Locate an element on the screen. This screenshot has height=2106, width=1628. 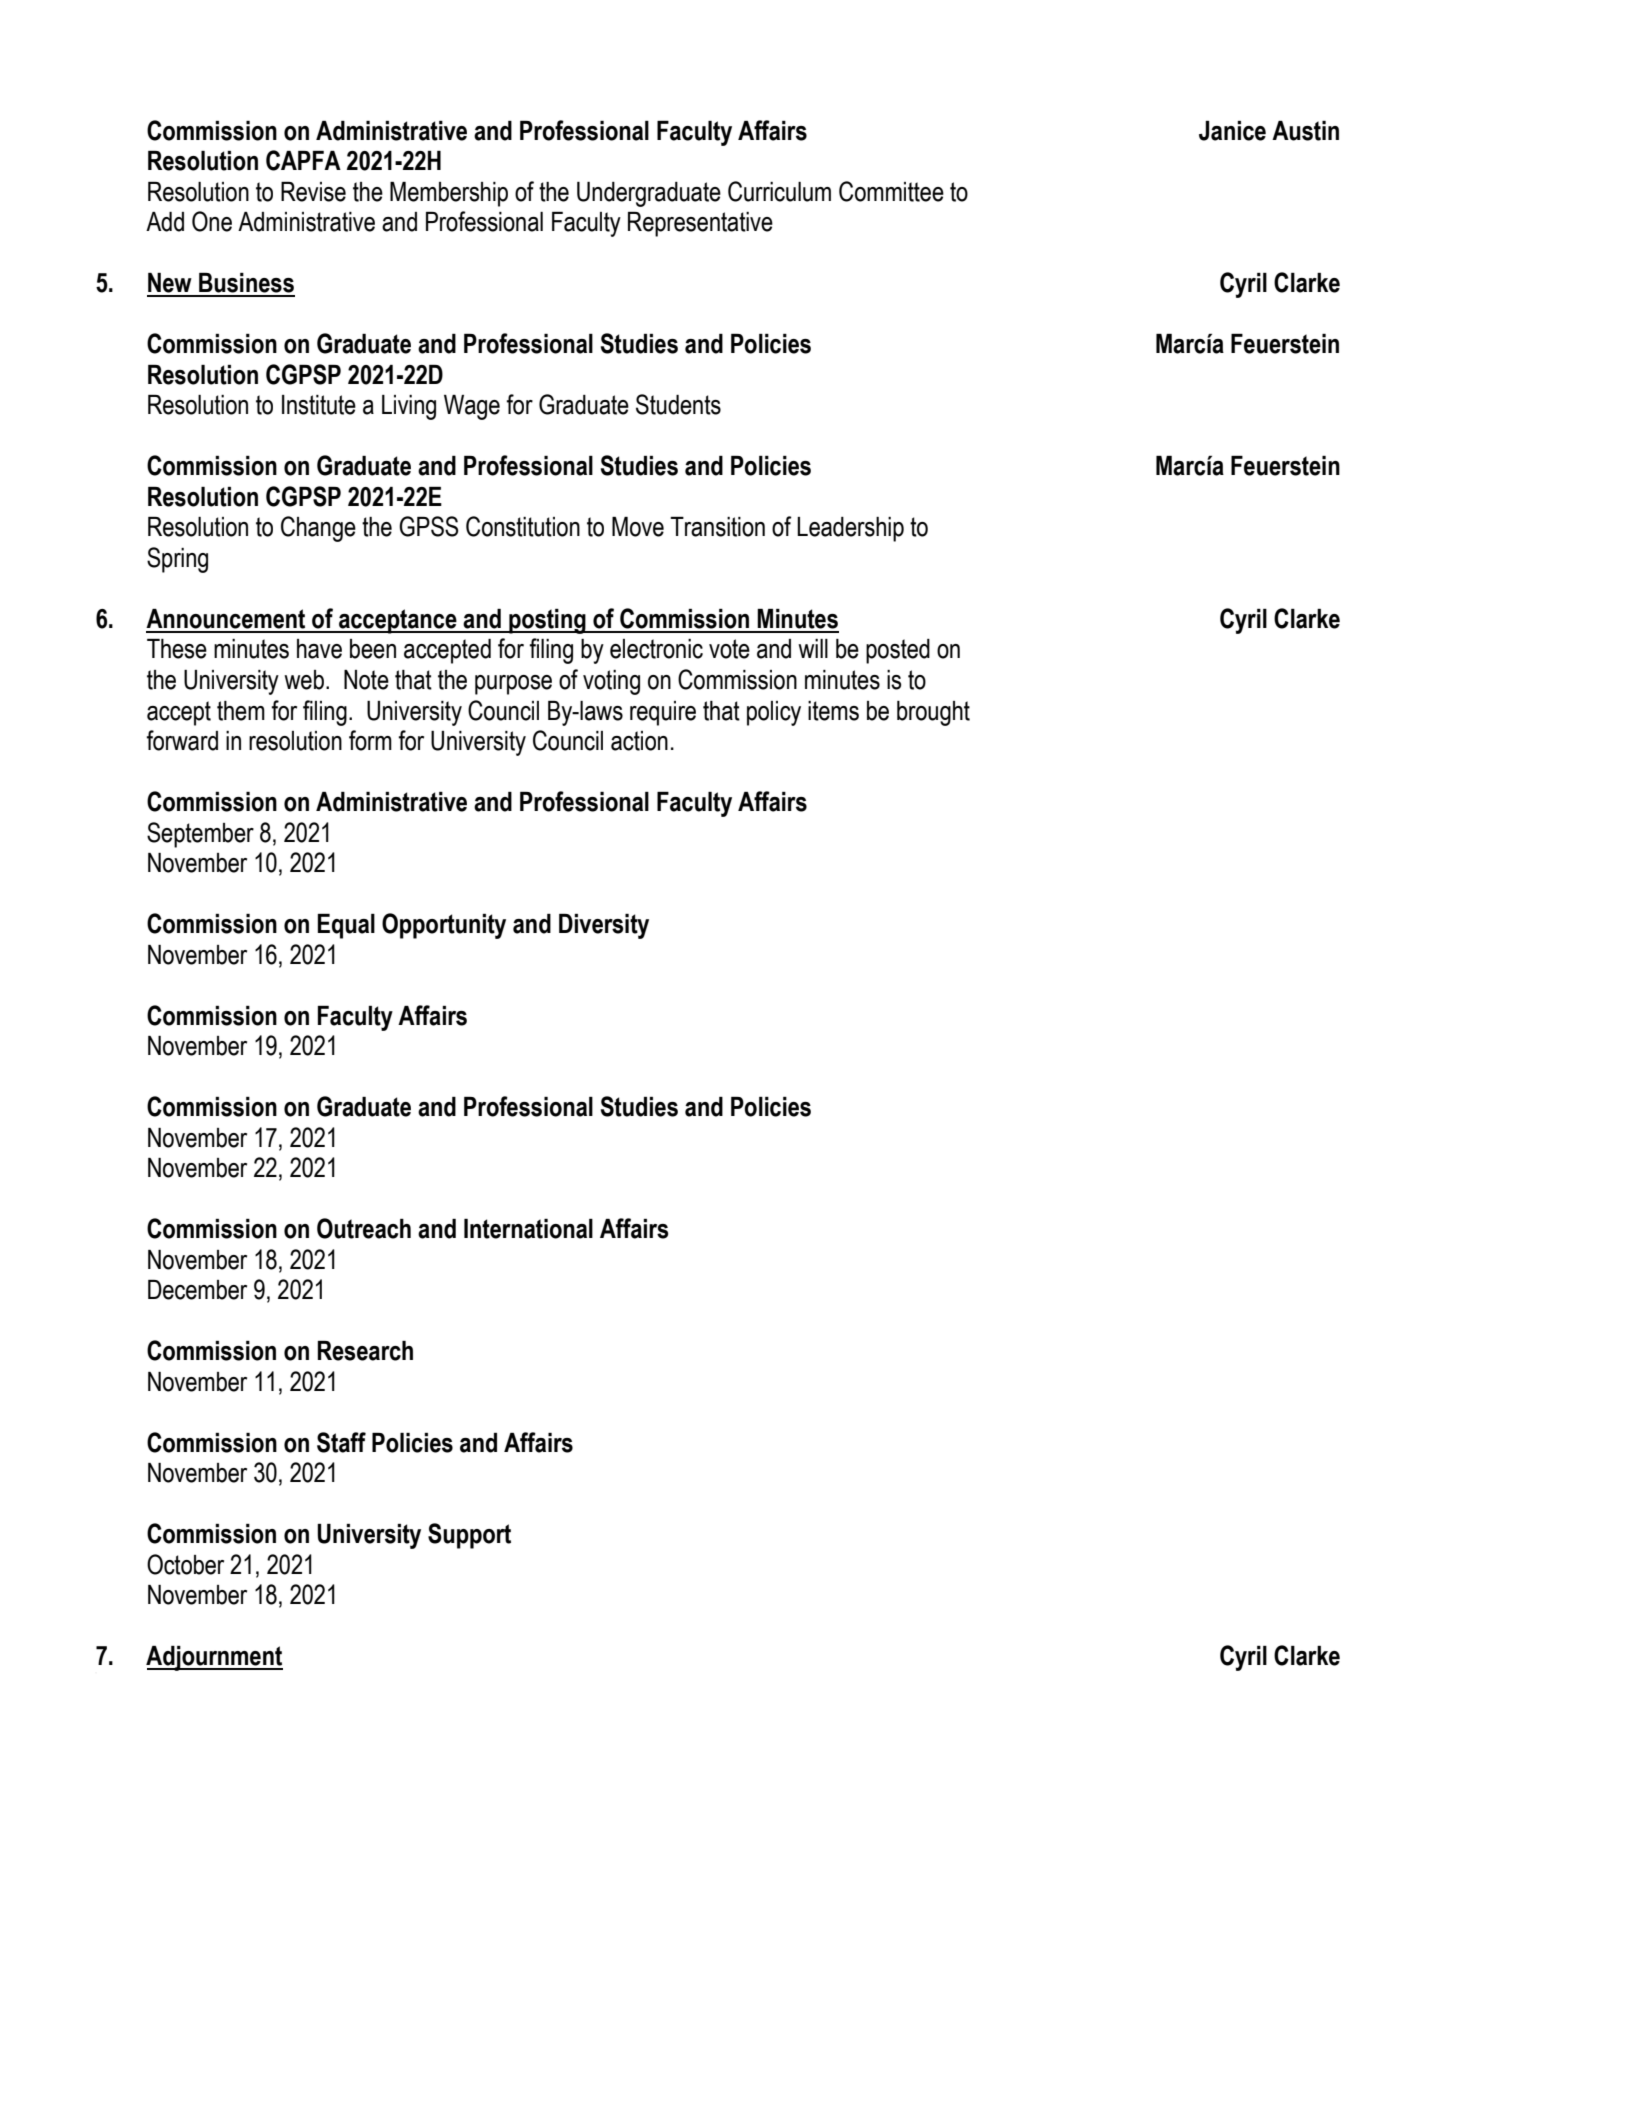
Diversity is located at coordinates (604, 926).
